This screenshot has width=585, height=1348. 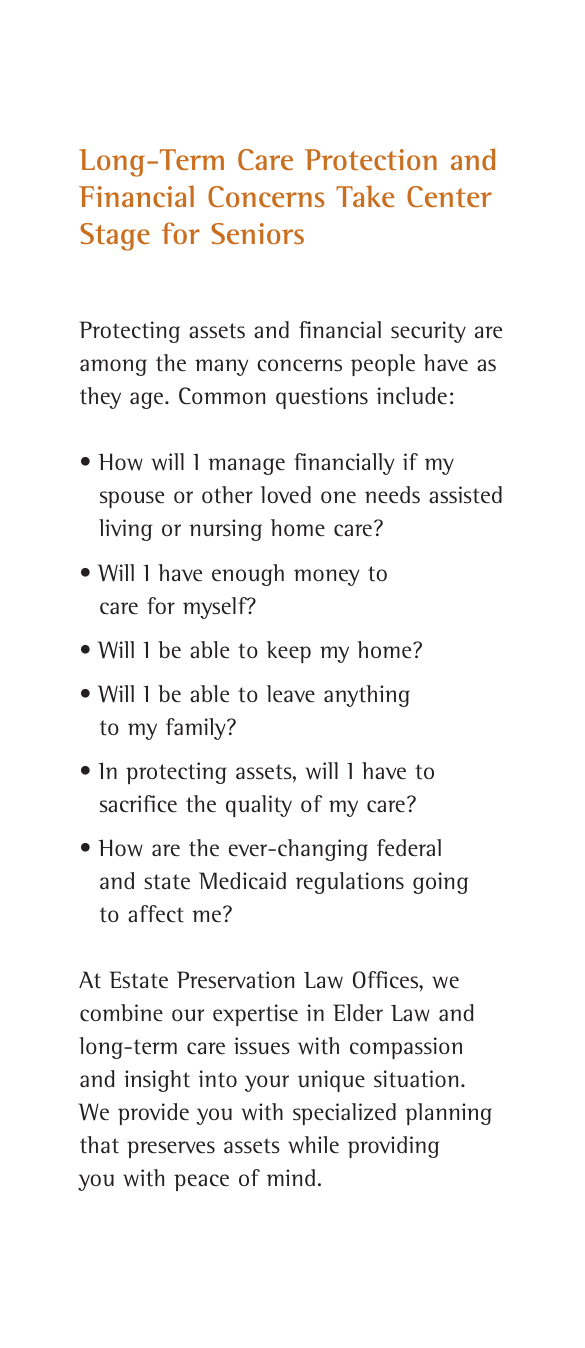 What do you see at coordinates (367, 696) in the screenshot?
I see `anything` at bounding box center [367, 696].
